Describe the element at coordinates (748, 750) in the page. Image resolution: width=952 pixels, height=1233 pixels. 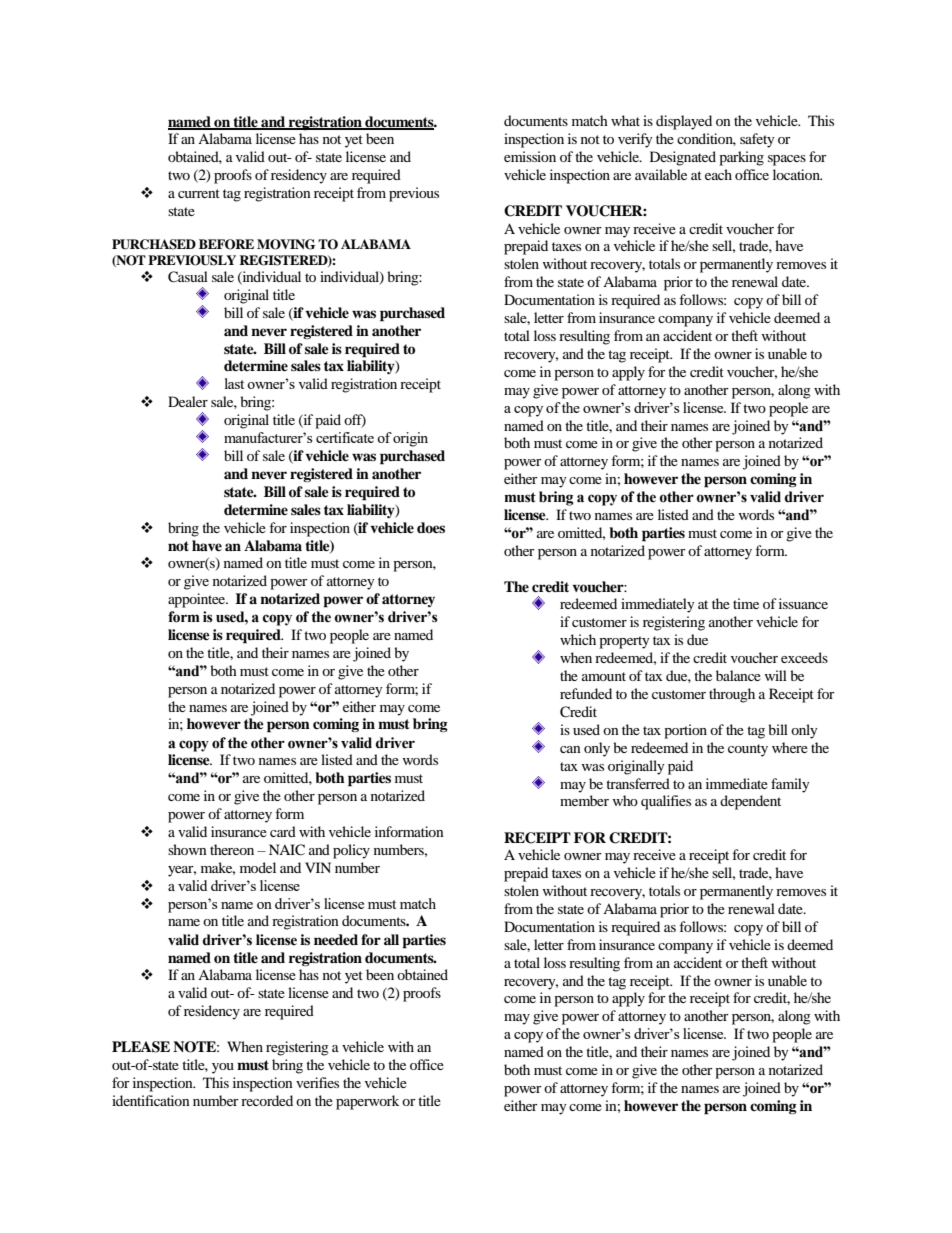
I see `county` at that location.
